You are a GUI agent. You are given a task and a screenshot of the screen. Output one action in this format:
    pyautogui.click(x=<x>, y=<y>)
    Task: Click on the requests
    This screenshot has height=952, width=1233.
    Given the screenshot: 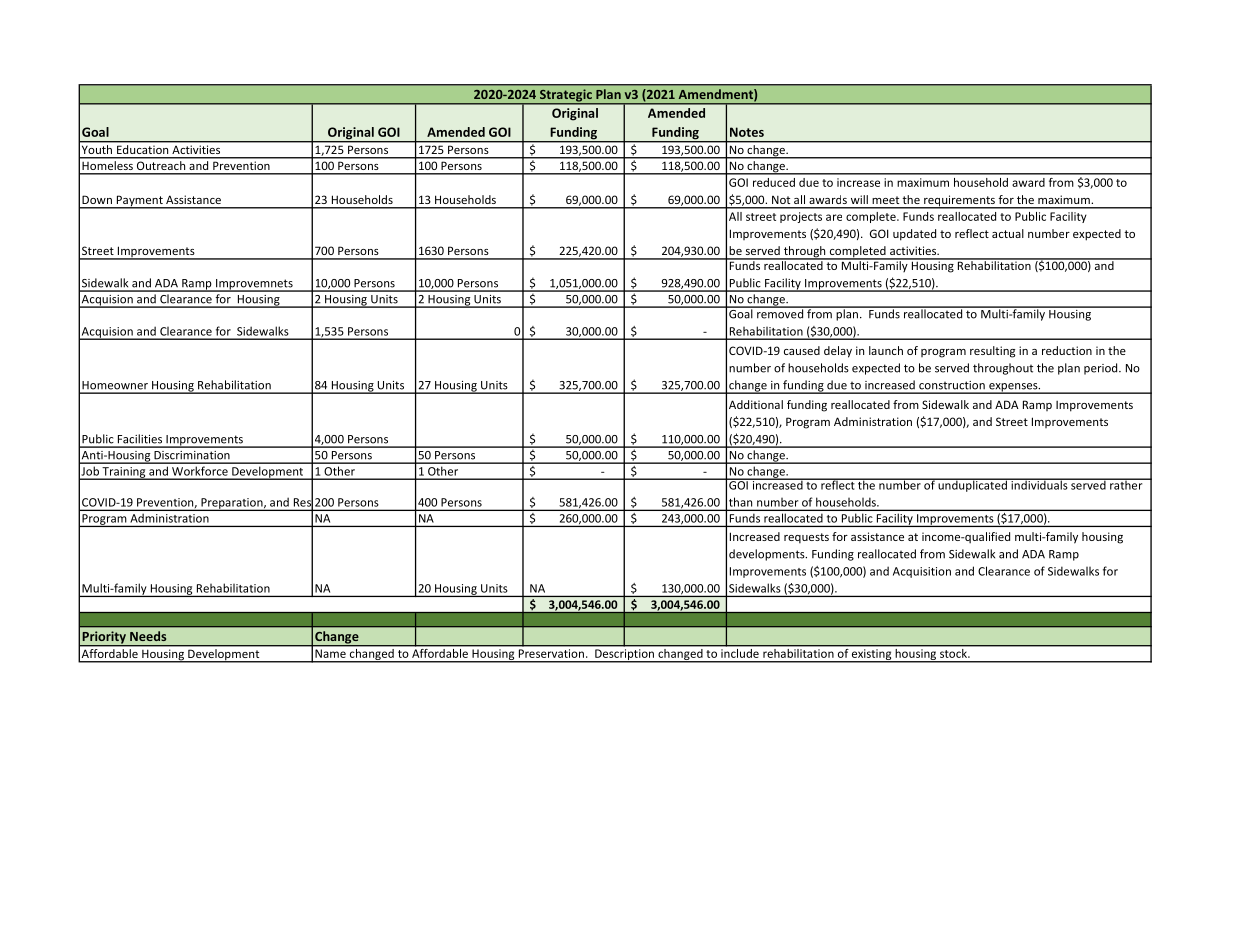 What is the action you would take?
    pyautogui.click(x=806, y=538)
